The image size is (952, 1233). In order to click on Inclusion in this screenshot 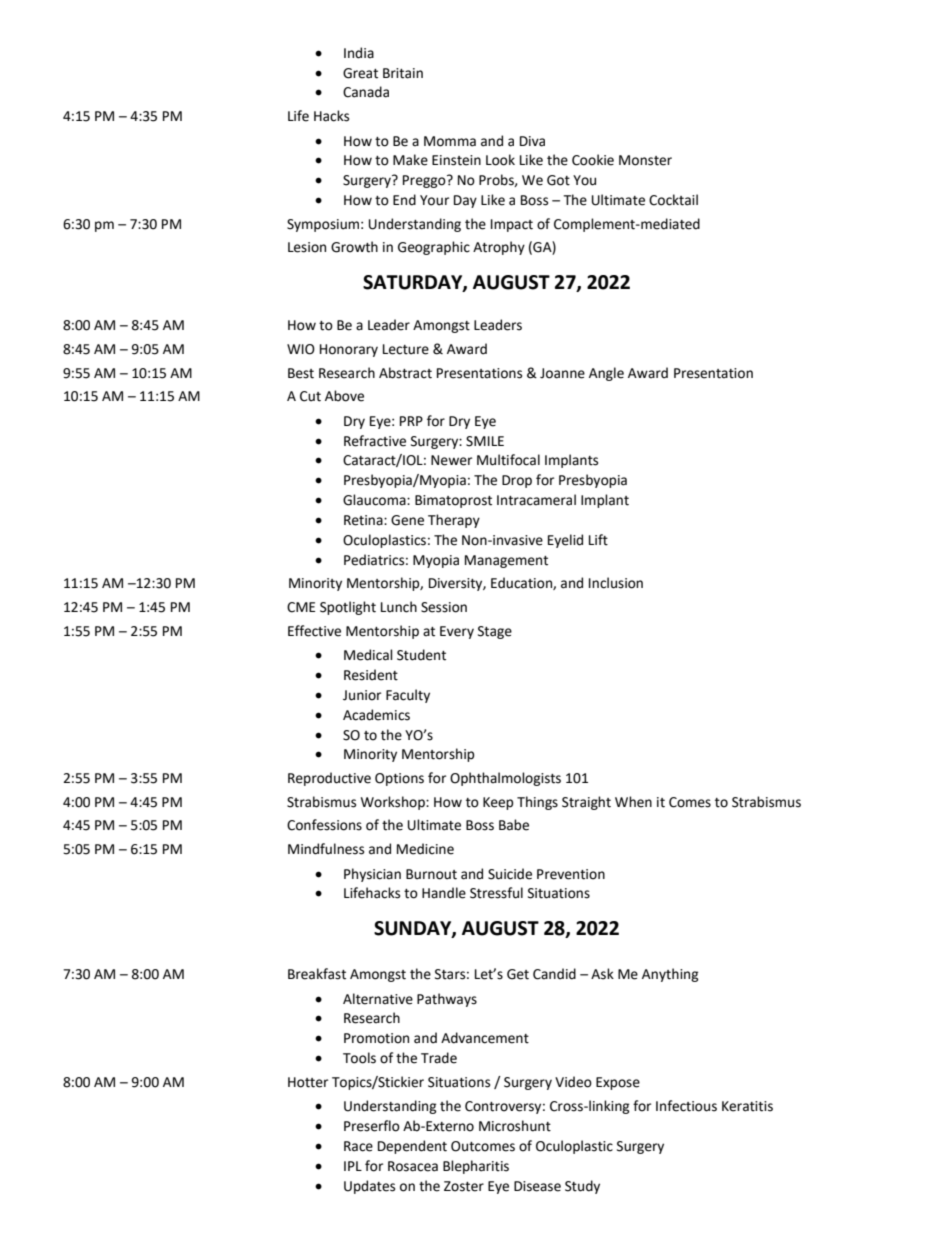, I will do `click(616, 583)`.
